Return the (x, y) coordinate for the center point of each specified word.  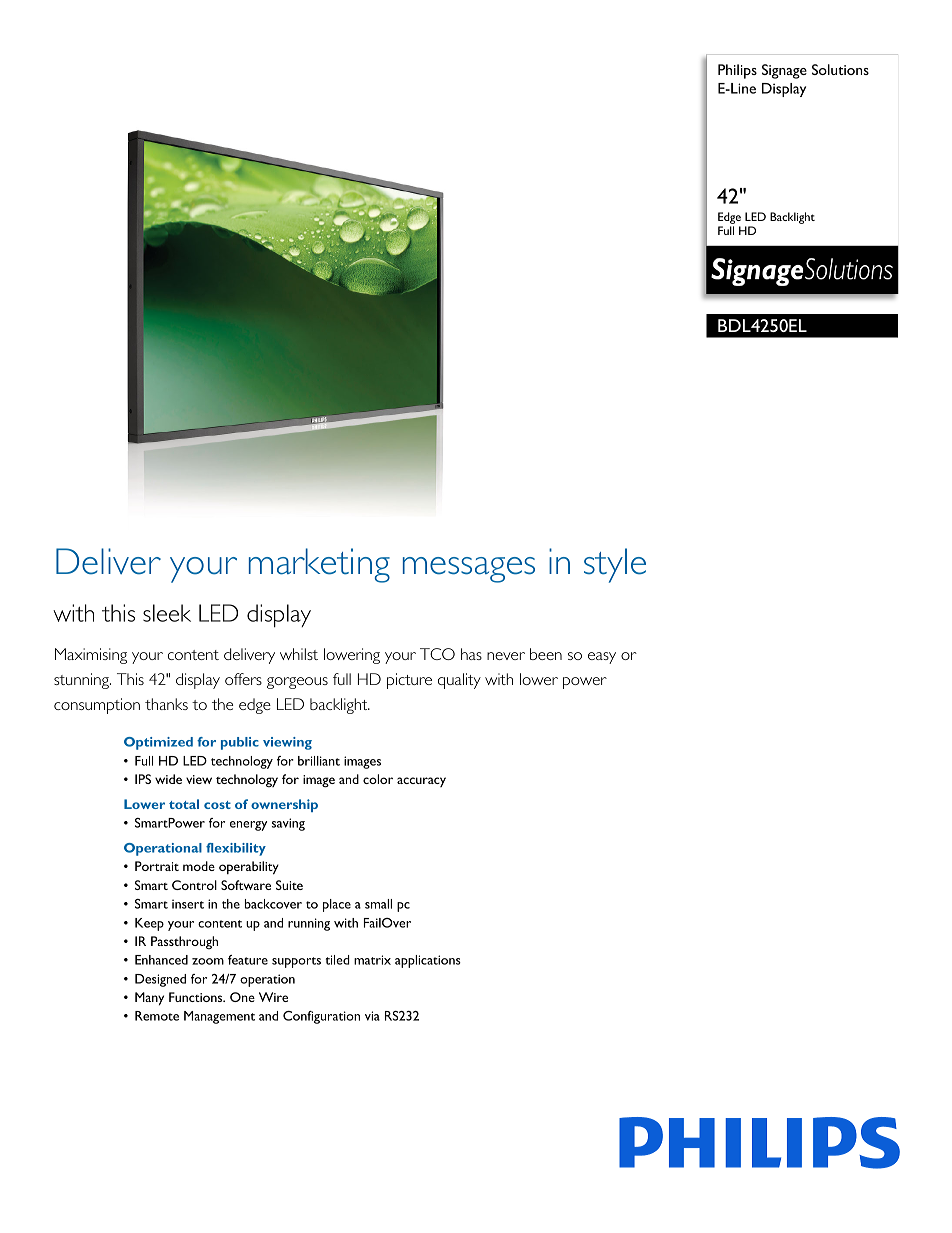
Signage (784, 71)
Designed (160, 980)
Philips (737, 71)
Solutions (840, 69)
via (372, 1016)
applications (428, 961)
